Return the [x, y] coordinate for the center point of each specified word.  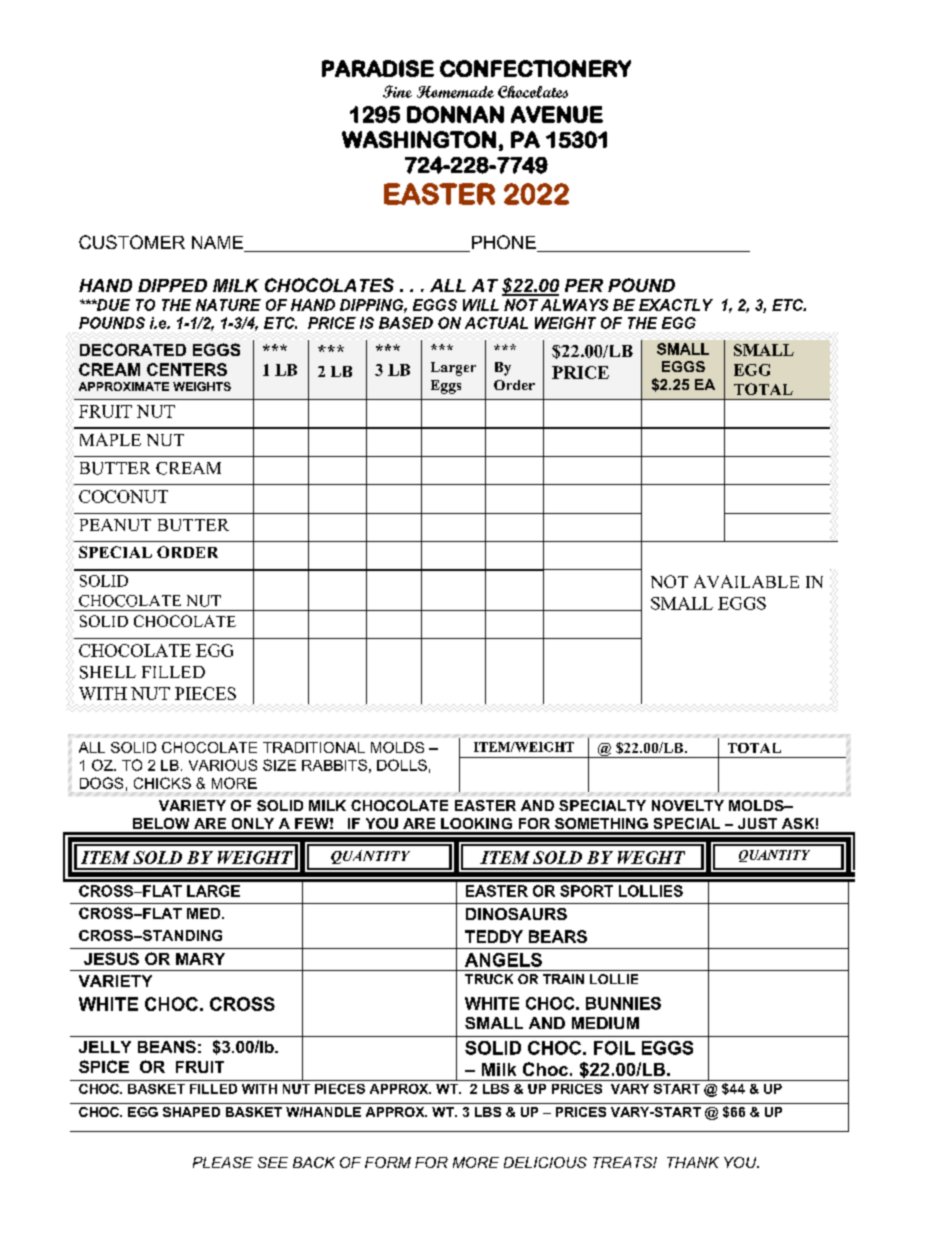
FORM [388, 1162]
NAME [217, 242]
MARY [200, 959]
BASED [406, 323]
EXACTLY [676, 305]
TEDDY [494, 936]
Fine [397, 91]
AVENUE [557, 114]
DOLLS [402, 765]
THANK [693, 1162]
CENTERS [187, 369]
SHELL [108, 672]
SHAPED [191, 1112]
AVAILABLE [746, 581]
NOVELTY [688, 805]
